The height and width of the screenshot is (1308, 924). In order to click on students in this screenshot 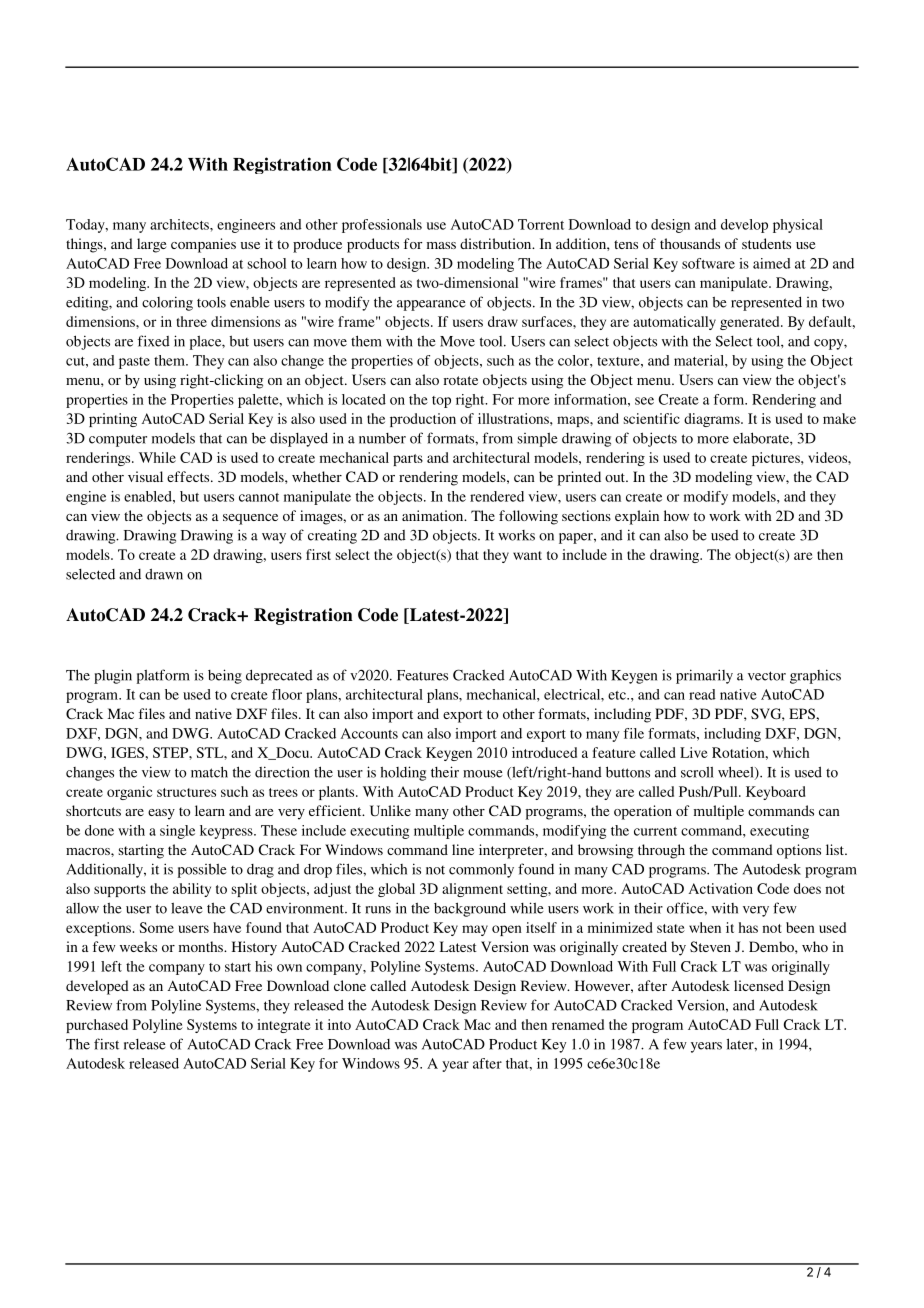, I will do `click(766, 243)`.
